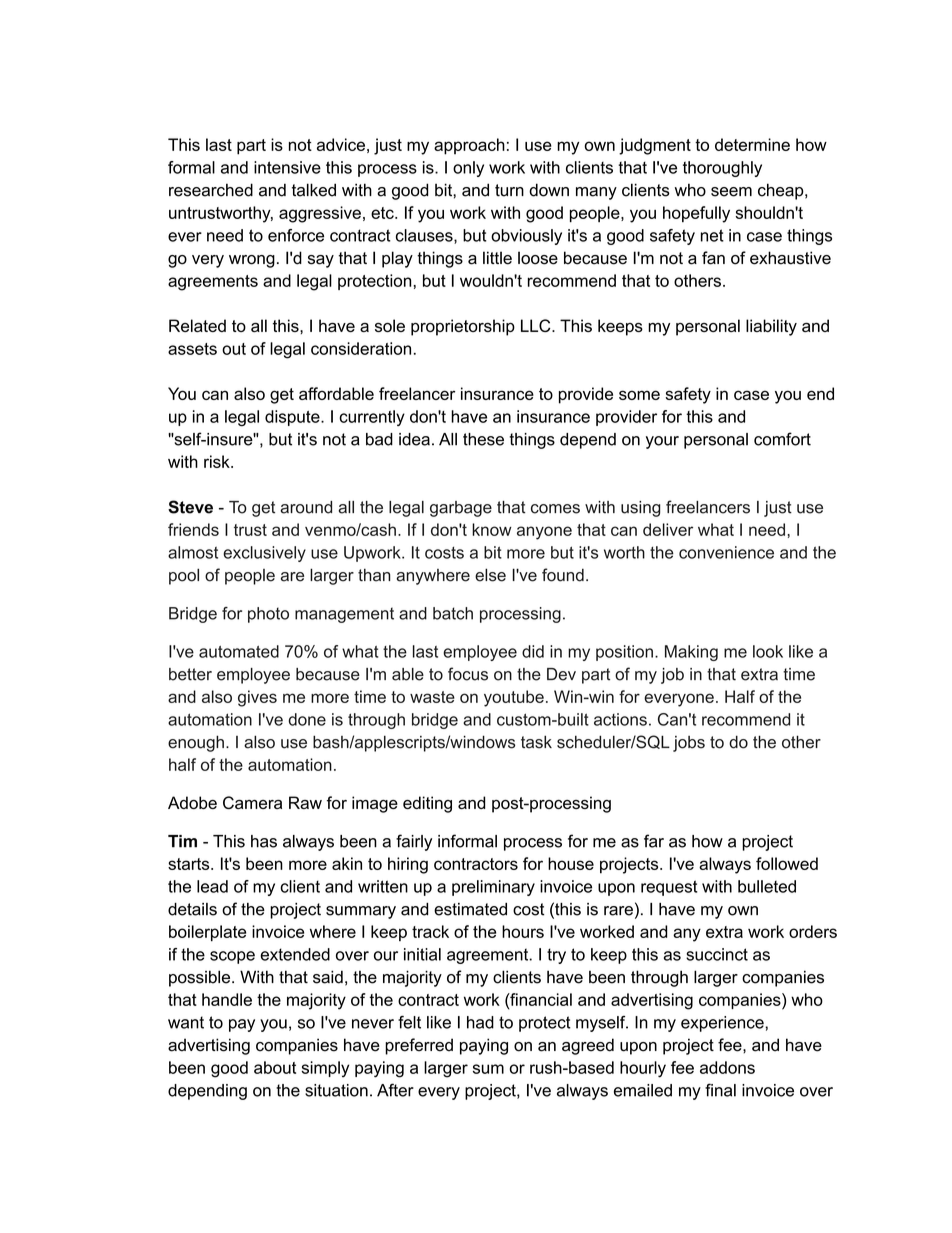 This screenshot has height=1233, width=952. I want to click on intensive, so click(287, 167).
